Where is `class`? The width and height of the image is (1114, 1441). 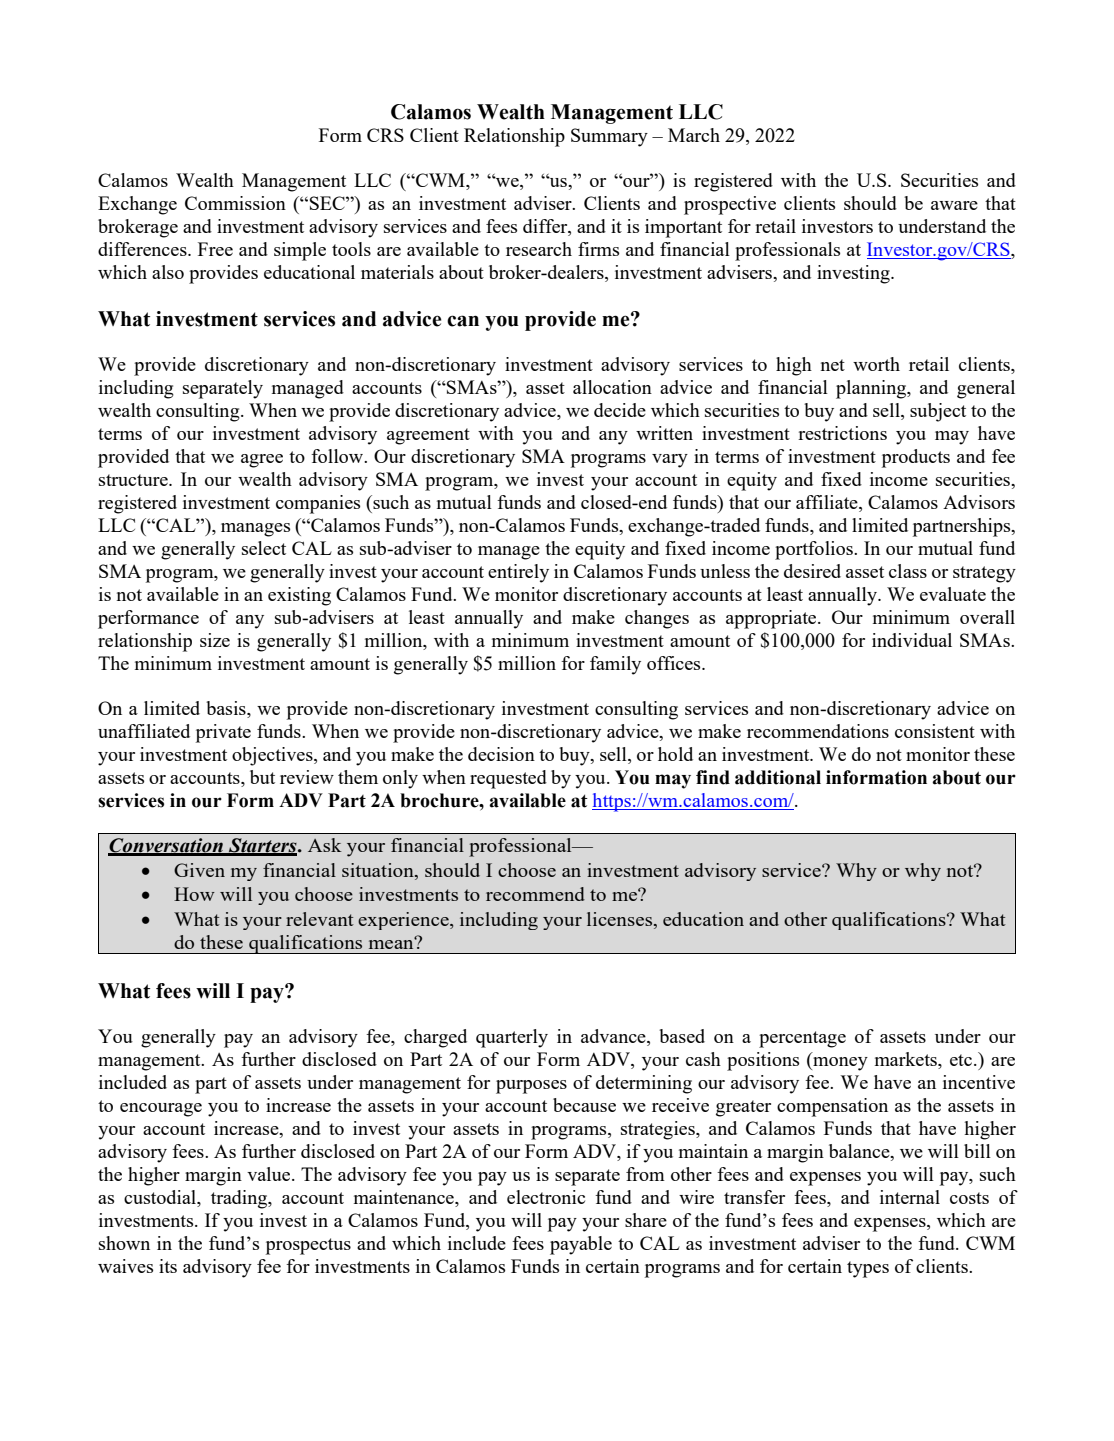 class is located at coordinates (908, 571).
